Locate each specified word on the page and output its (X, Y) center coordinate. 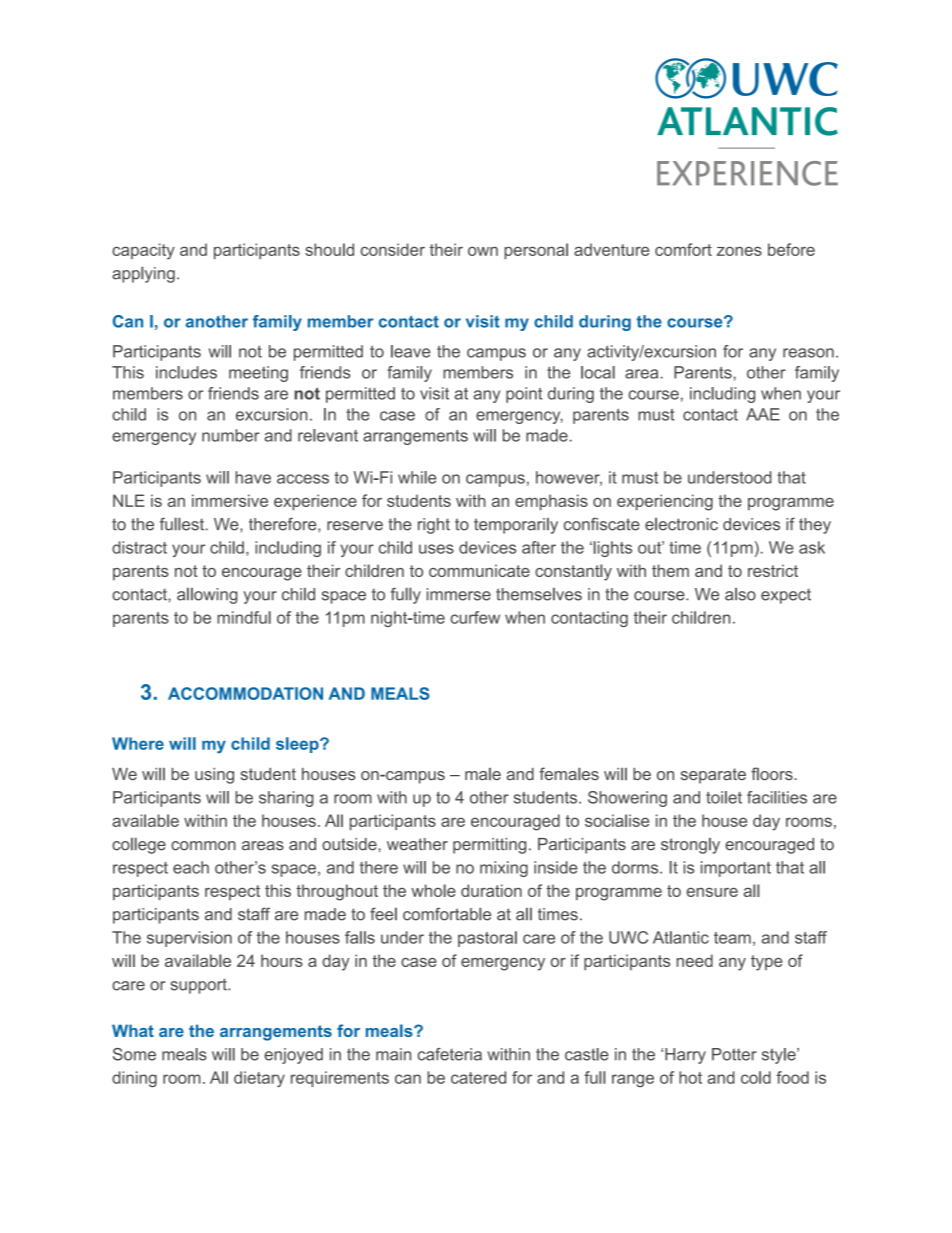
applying (143, 275)
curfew (475, 617)
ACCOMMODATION (245, 693)
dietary (259, 1079)
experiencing (665, 502)
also (740, 594)
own (483, 251)
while (417, 477)
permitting (489, 846)
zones (739, 251)
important (736, 869)
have (253, 477)
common (203, 846)
